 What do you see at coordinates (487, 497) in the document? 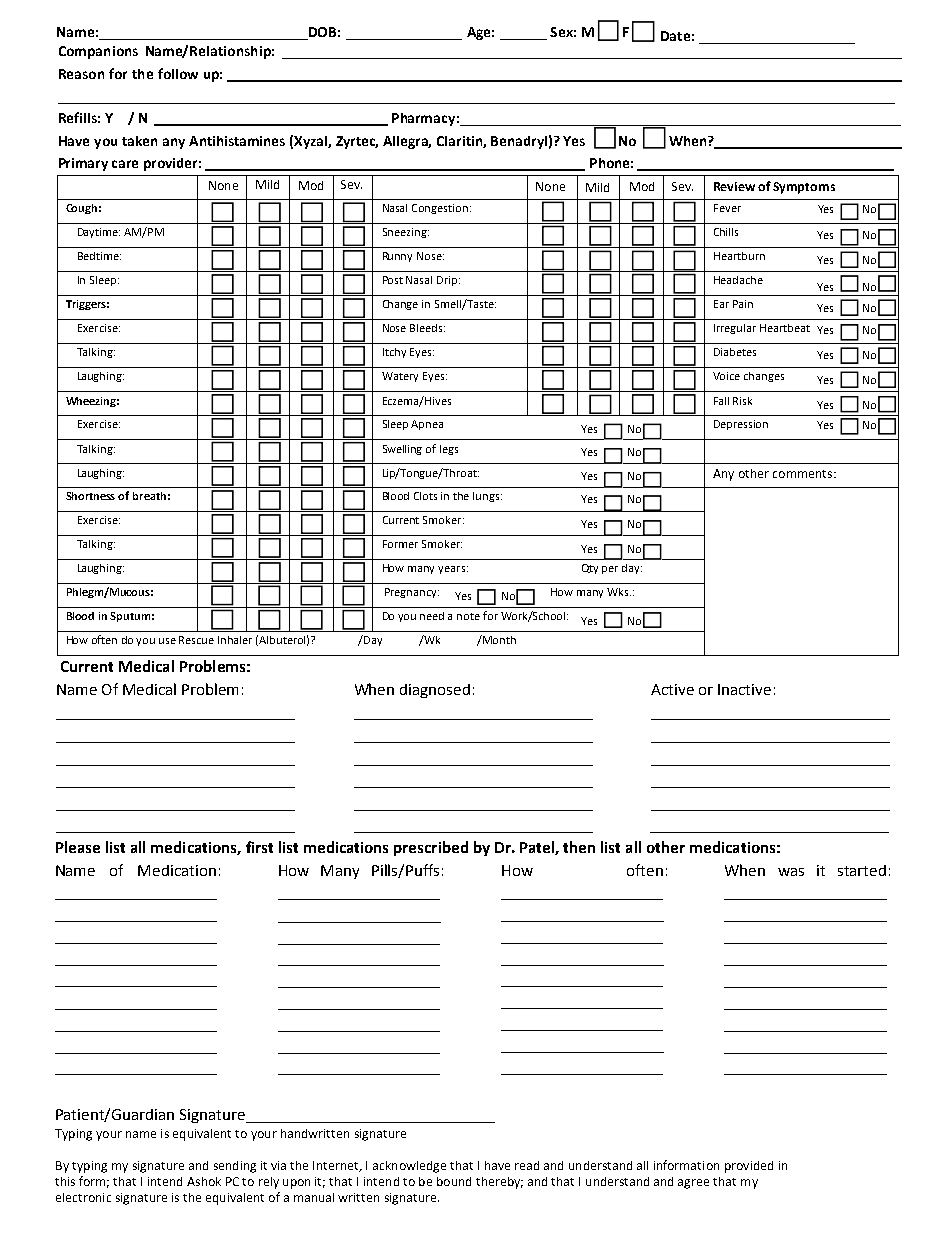
I see `lungs` at bounding box center [487, 497].
